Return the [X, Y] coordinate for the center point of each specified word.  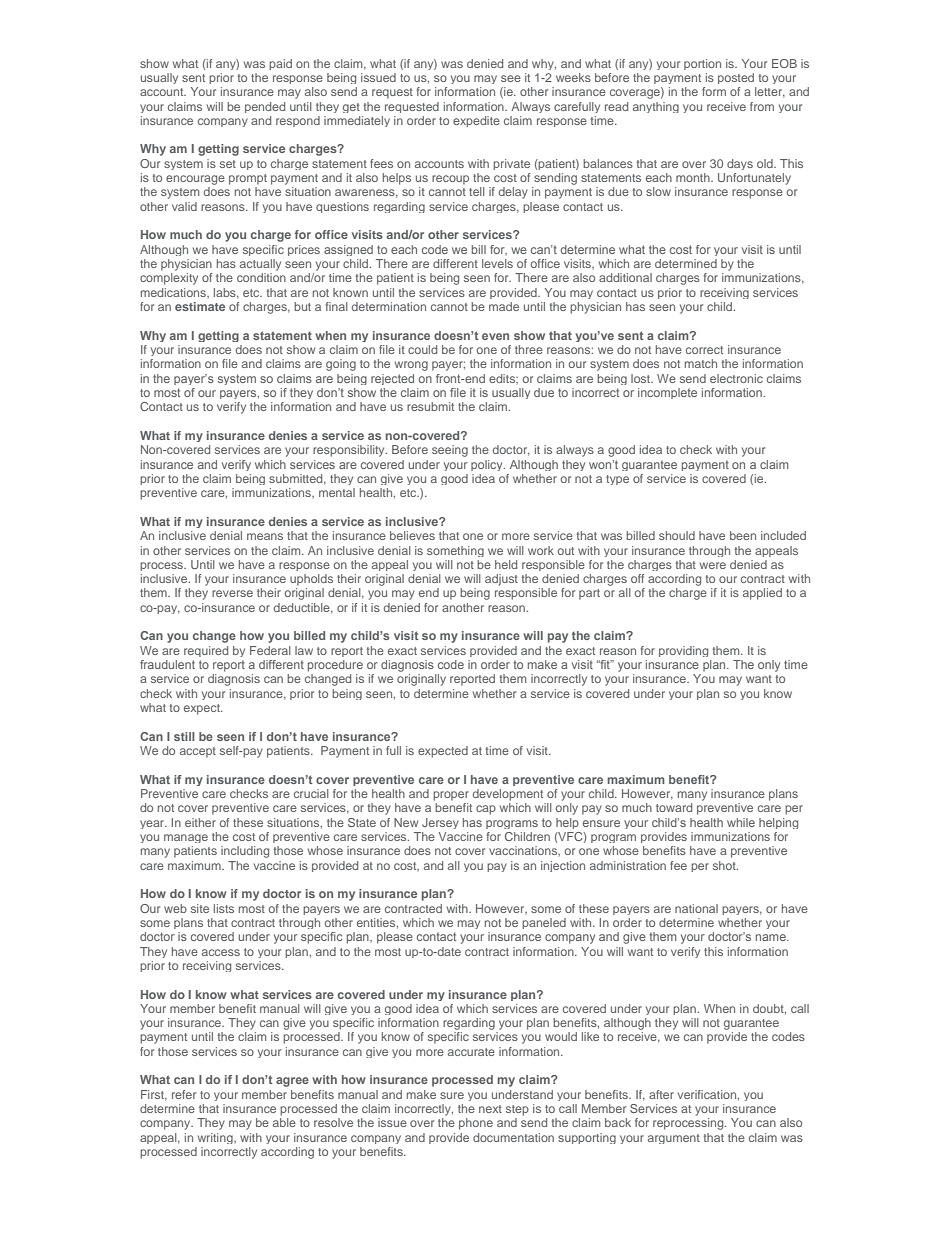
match [701, 363]
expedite [476, 121]
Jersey [440, 823]
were [713, 565]
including [245, 852]
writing [216, 1138]
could [422, 349]
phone [476, 1124]
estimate [200, 306]
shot [725, 865]
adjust [501, 580]
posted [736, 78]
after [661, 1094]
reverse [232, 593]
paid [280, 64]
